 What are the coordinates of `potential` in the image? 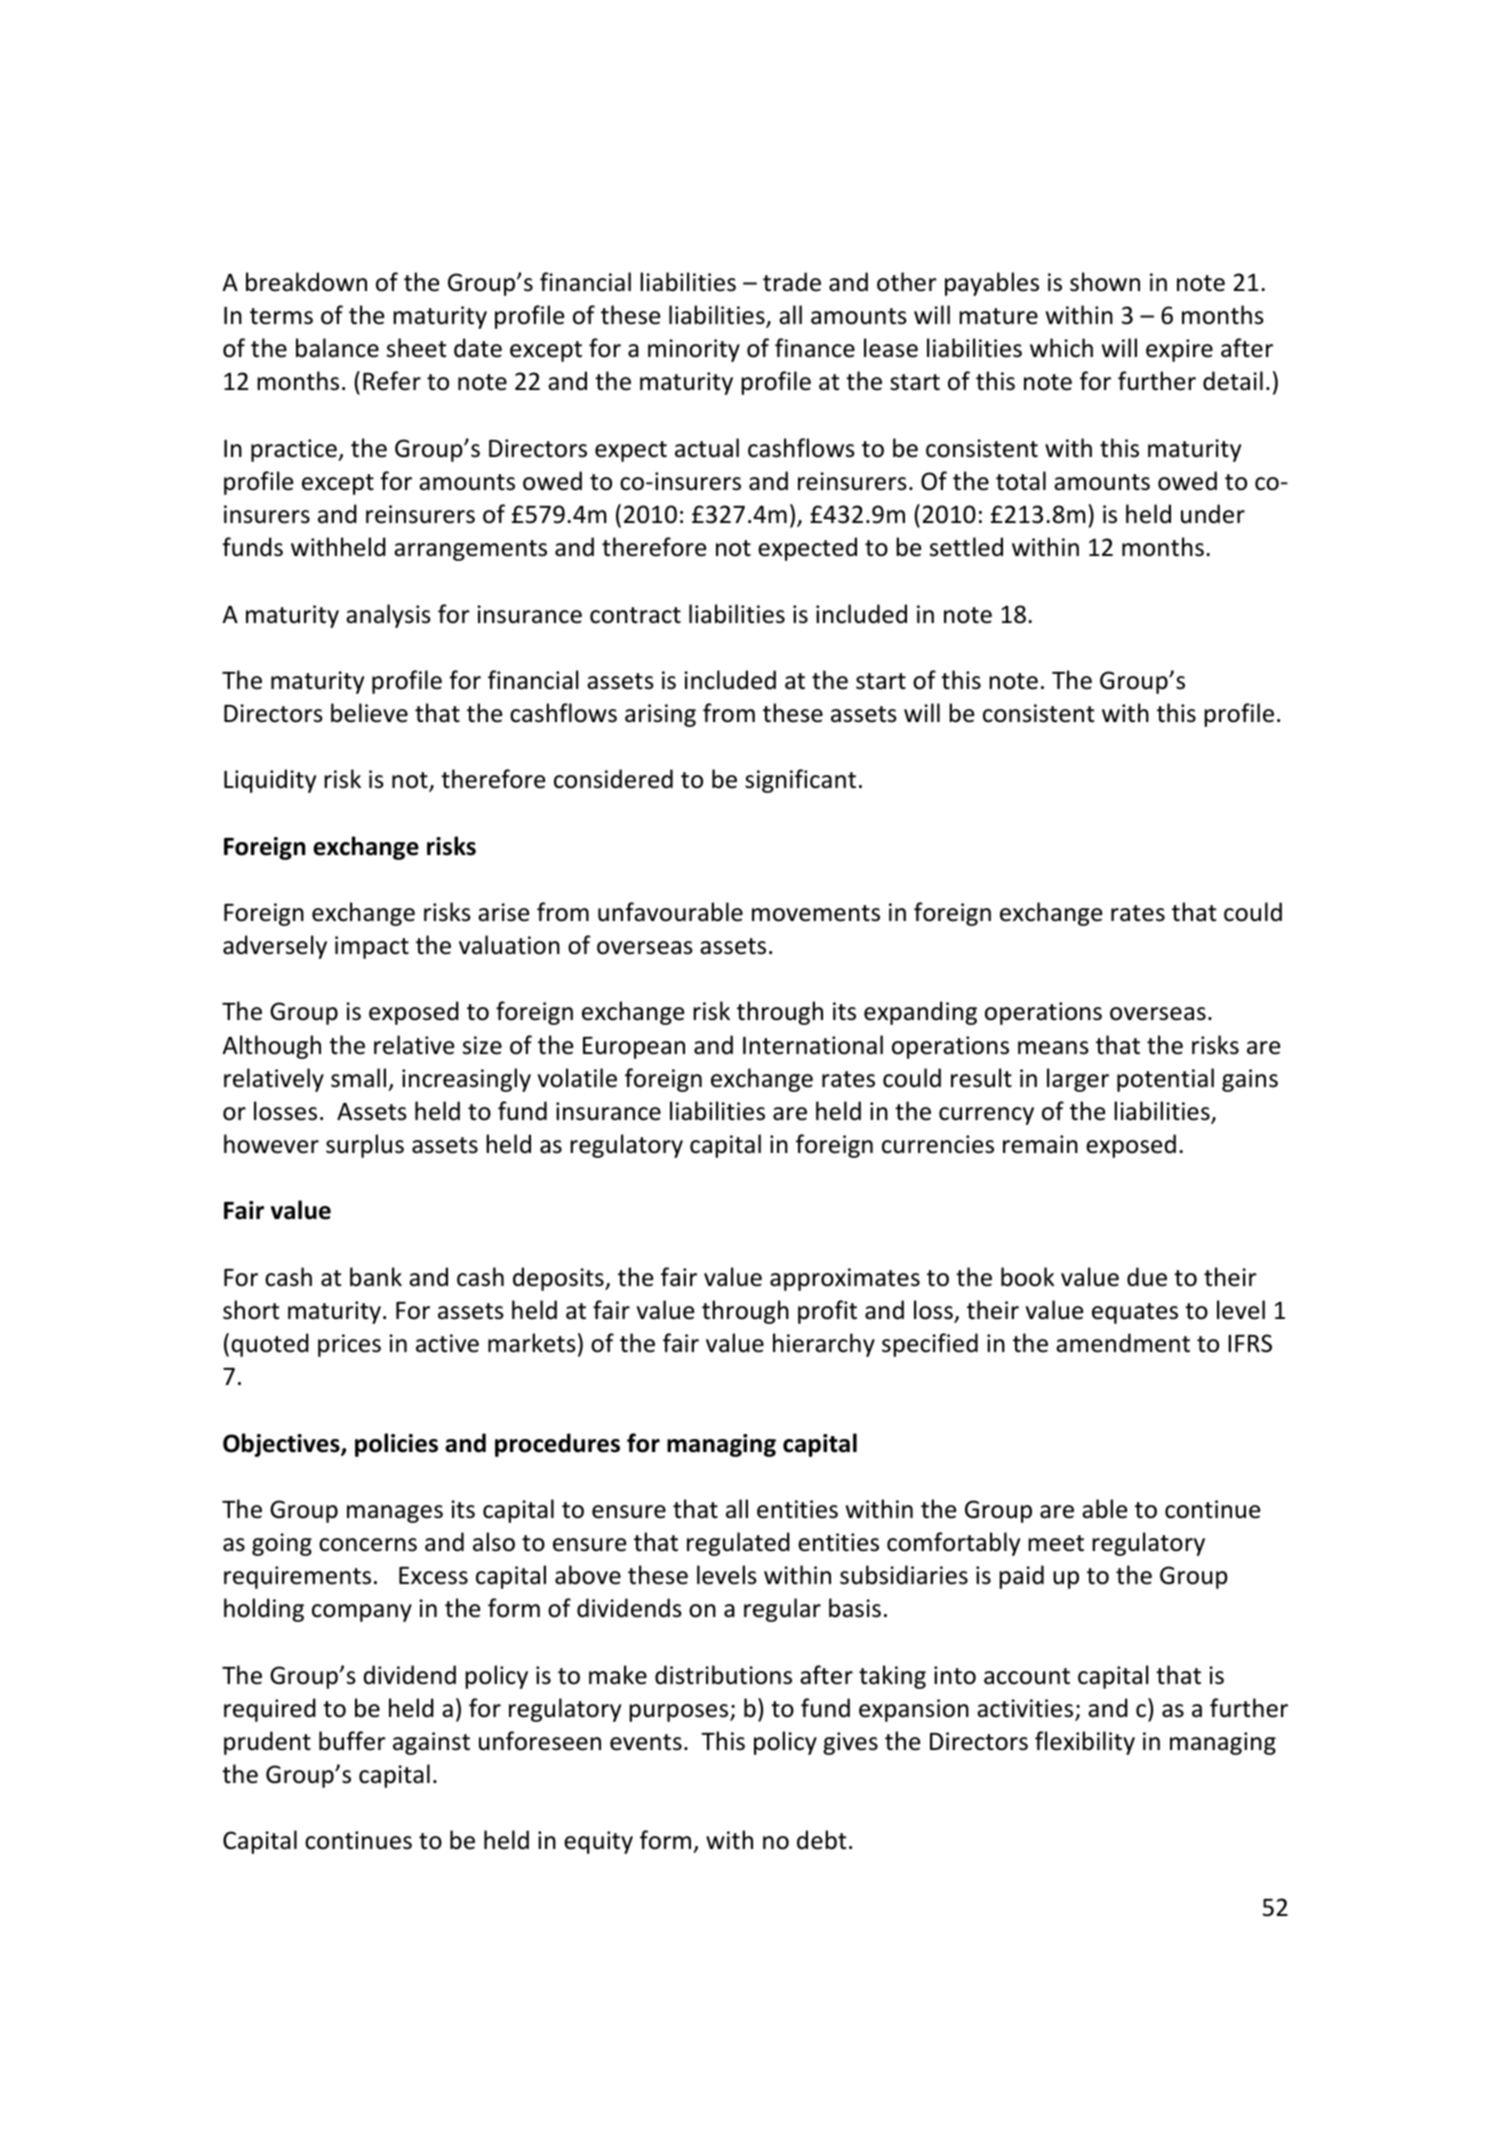 It's located at (1165, 1080).
